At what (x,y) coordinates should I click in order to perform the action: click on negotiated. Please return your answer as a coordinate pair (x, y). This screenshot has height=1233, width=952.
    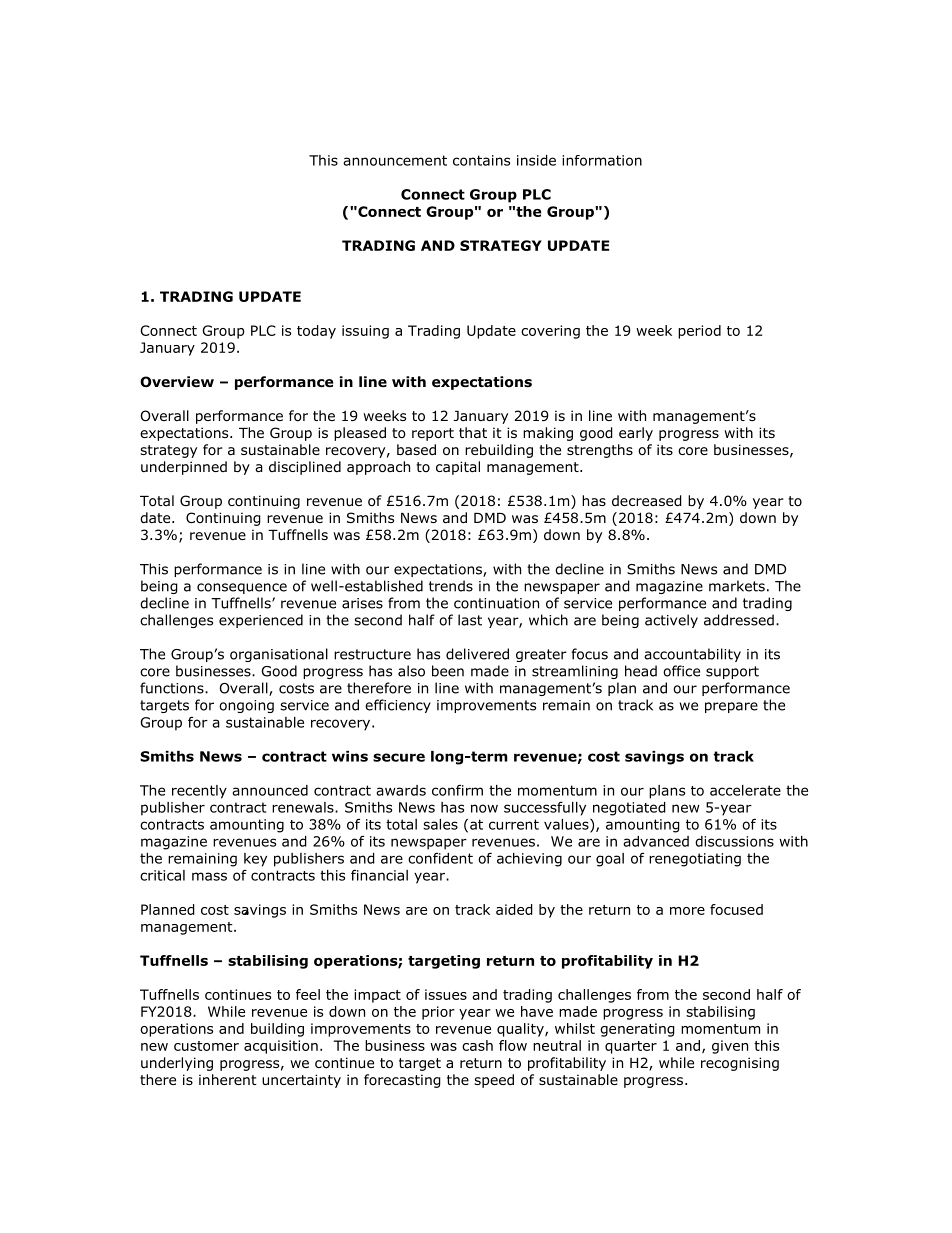
    Looking at the image, I should click on (629, 809).
